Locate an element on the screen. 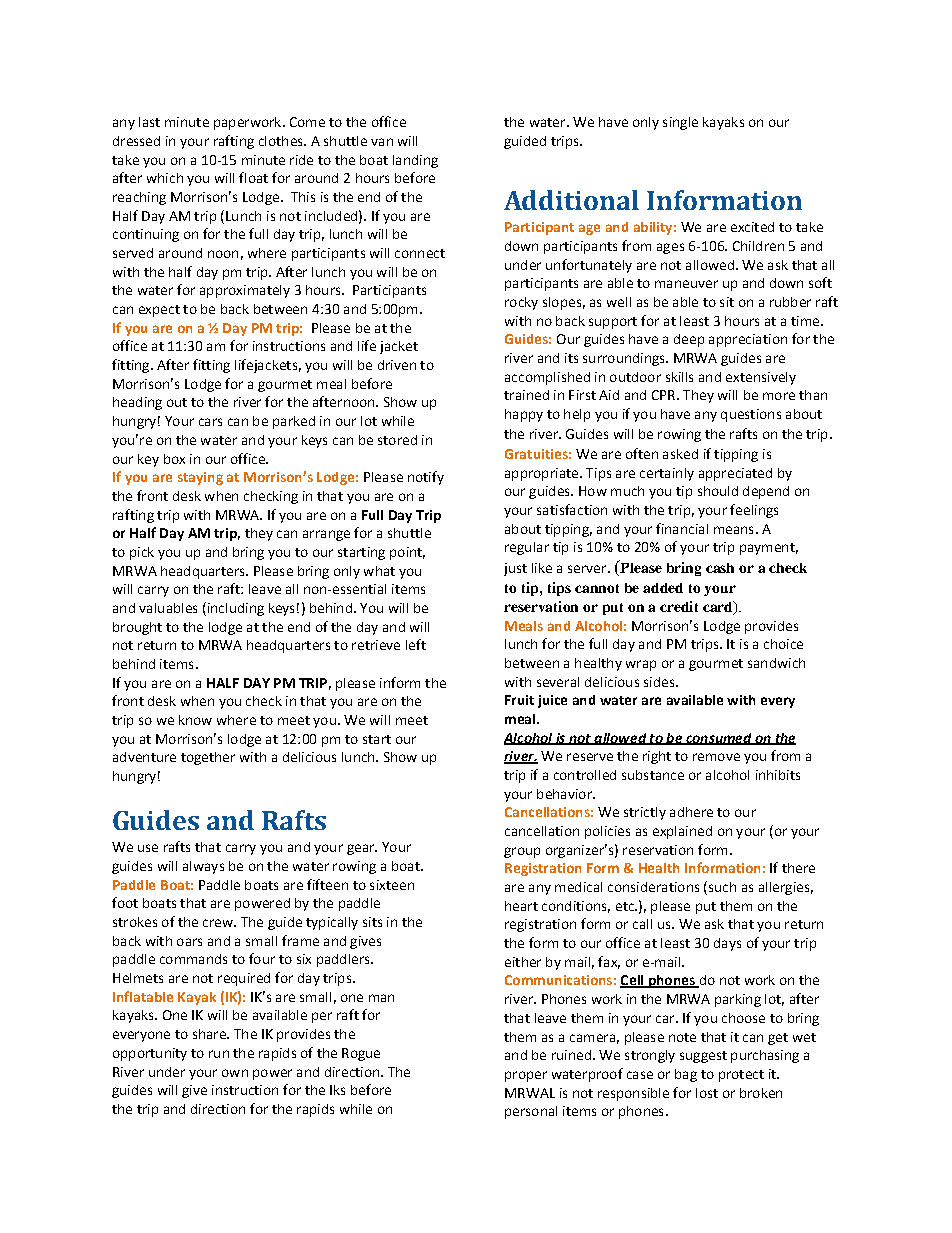 The width and height of the screenshot is (952, 1233). single is located at coordinates (680, 123).
